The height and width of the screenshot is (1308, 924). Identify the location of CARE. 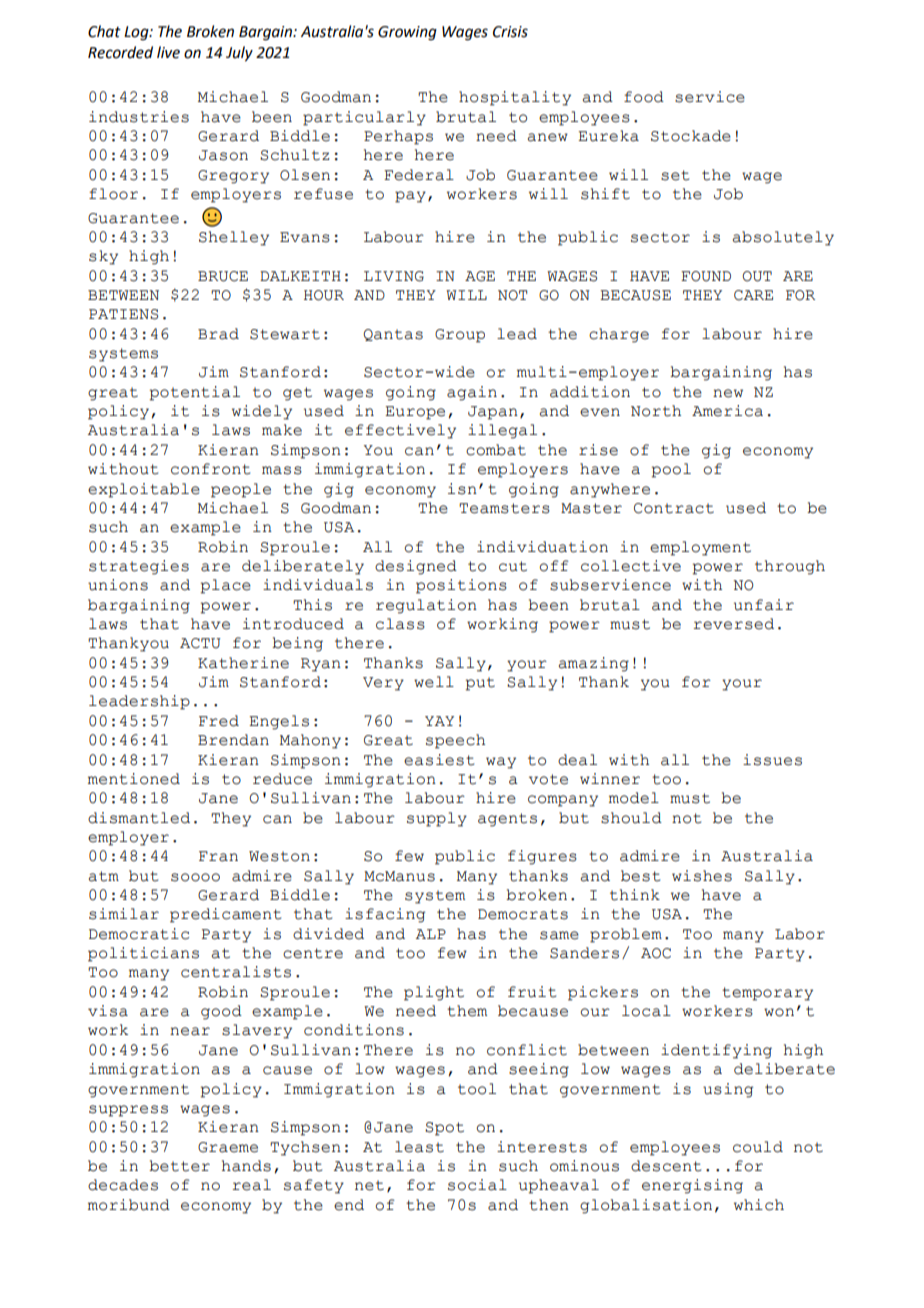
(753, 295).
